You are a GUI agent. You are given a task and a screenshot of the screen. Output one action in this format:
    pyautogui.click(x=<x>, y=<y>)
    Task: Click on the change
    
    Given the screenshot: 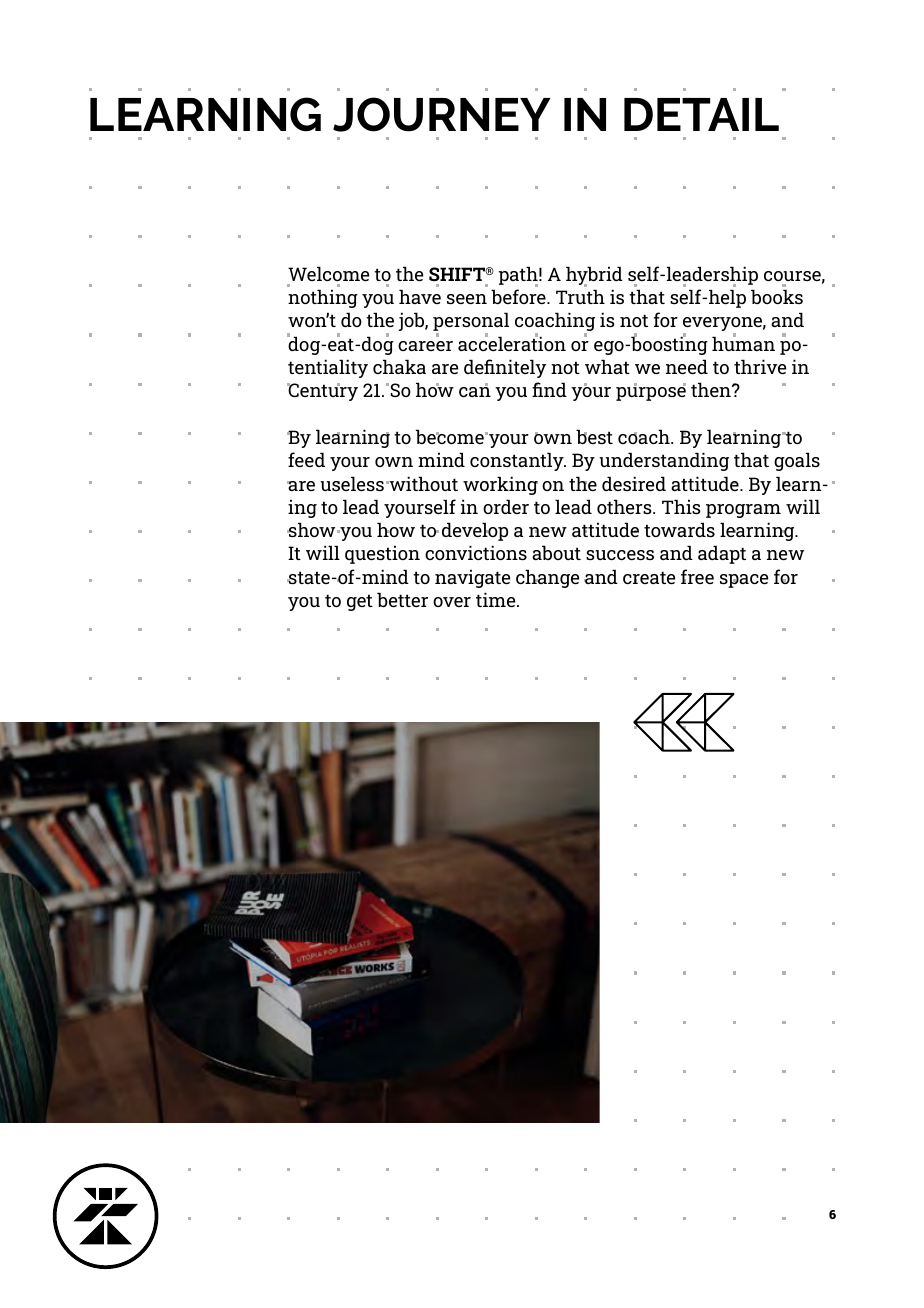 What is the action you would take?
    pyautogui.click(x=547, y=578)
